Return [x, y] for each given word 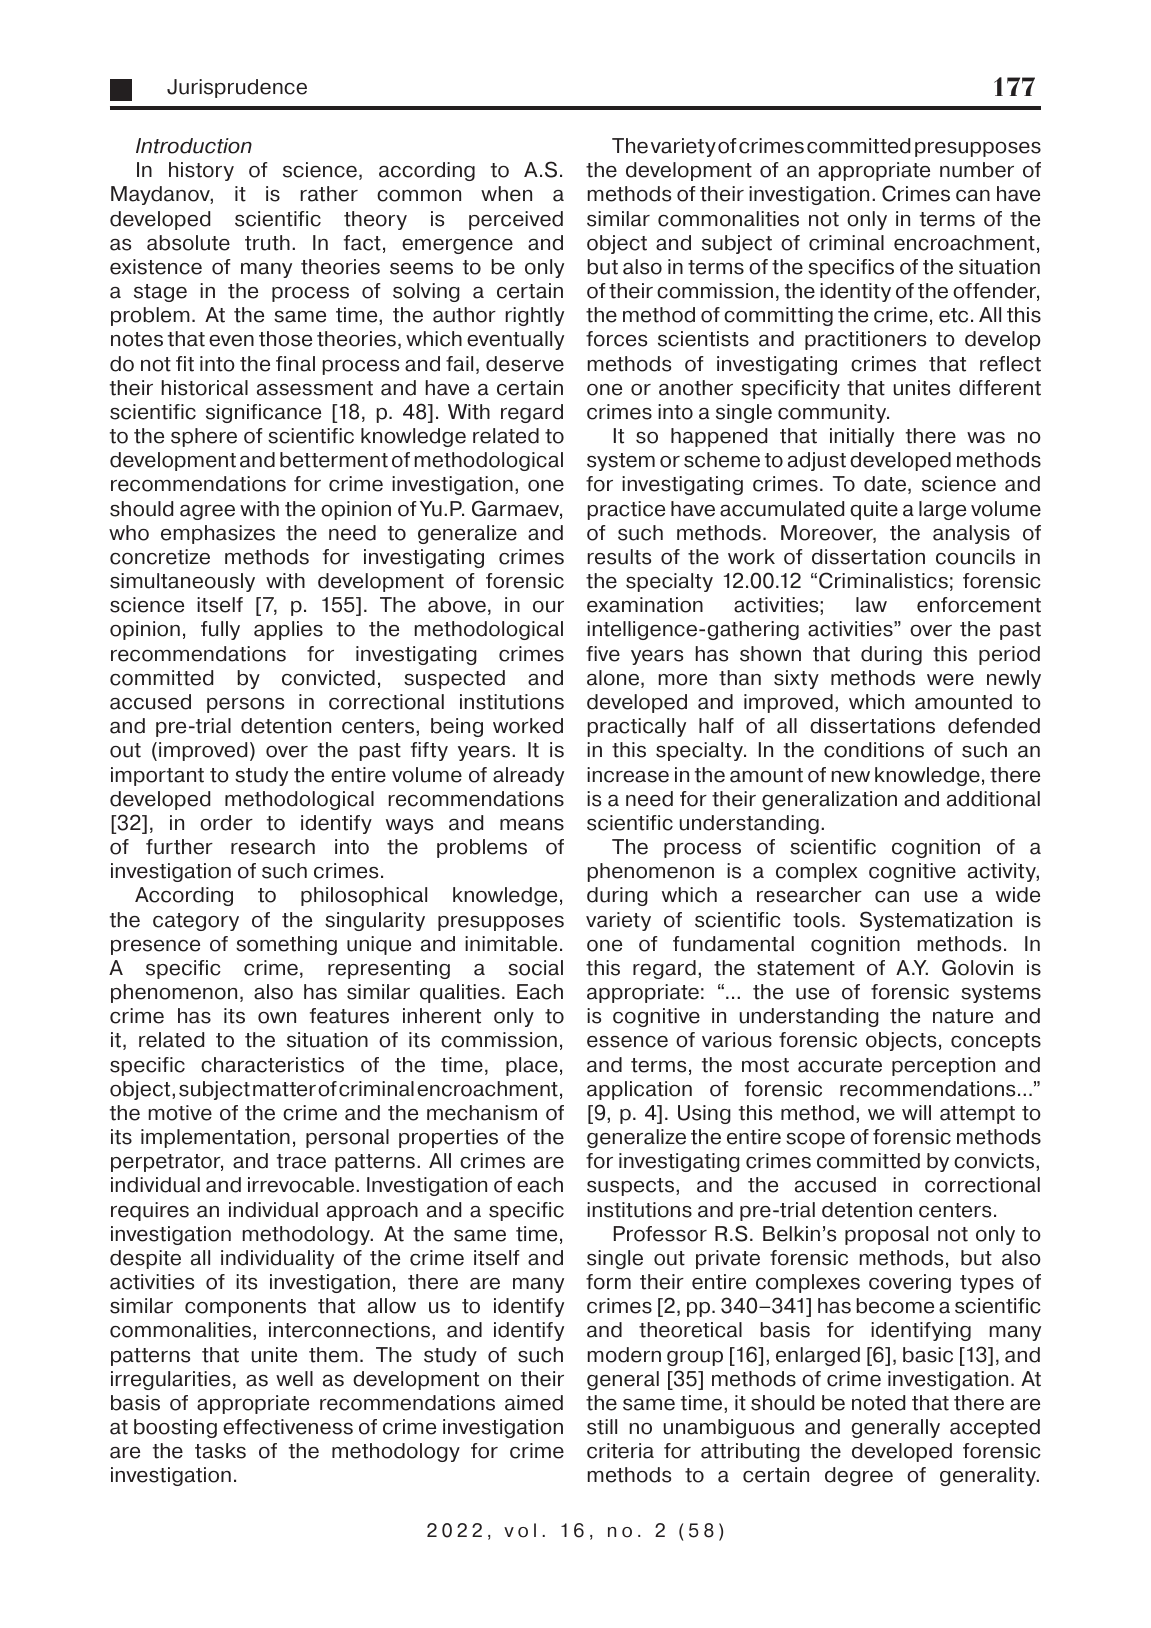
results [619, 557]
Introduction [194, 146]
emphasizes [218, 534]
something [286, 945]
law [871, 605]
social [535, 968]
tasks [220, 1451]
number [977, 170]
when [506, 194]
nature [963, 1016]
